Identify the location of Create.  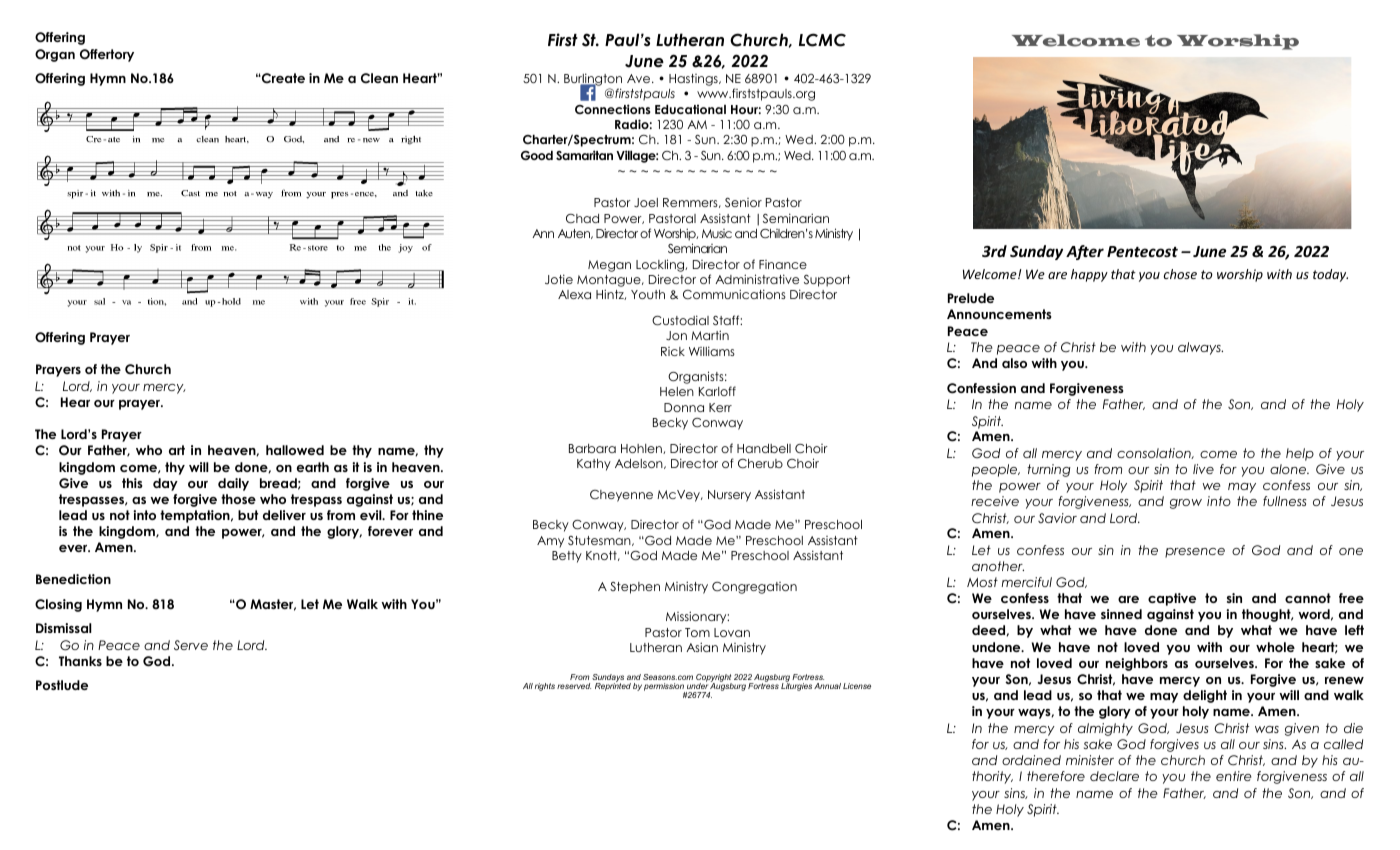
(282, 78).
